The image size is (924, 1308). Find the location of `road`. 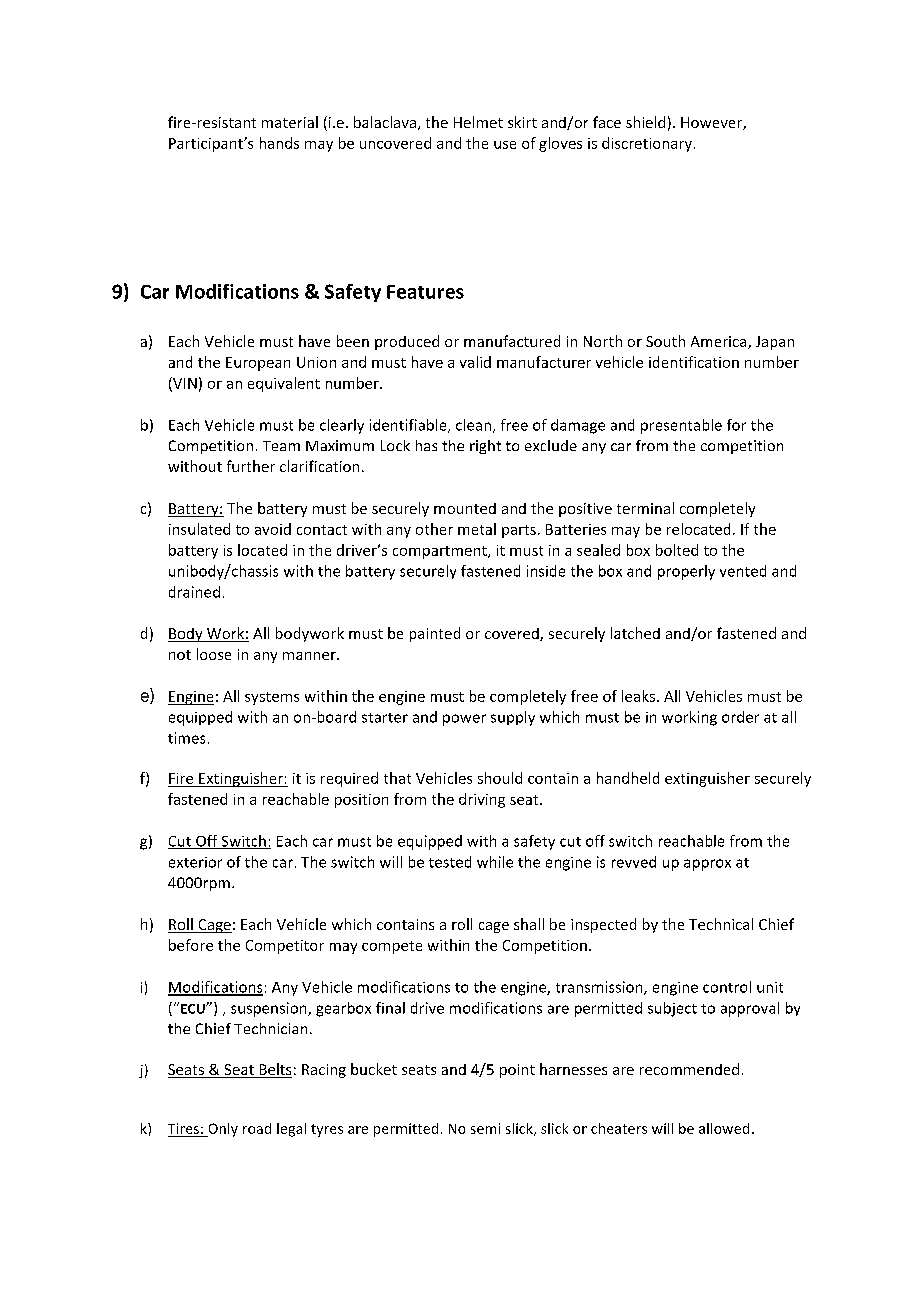

road is located at coordinates (257, 1128).
